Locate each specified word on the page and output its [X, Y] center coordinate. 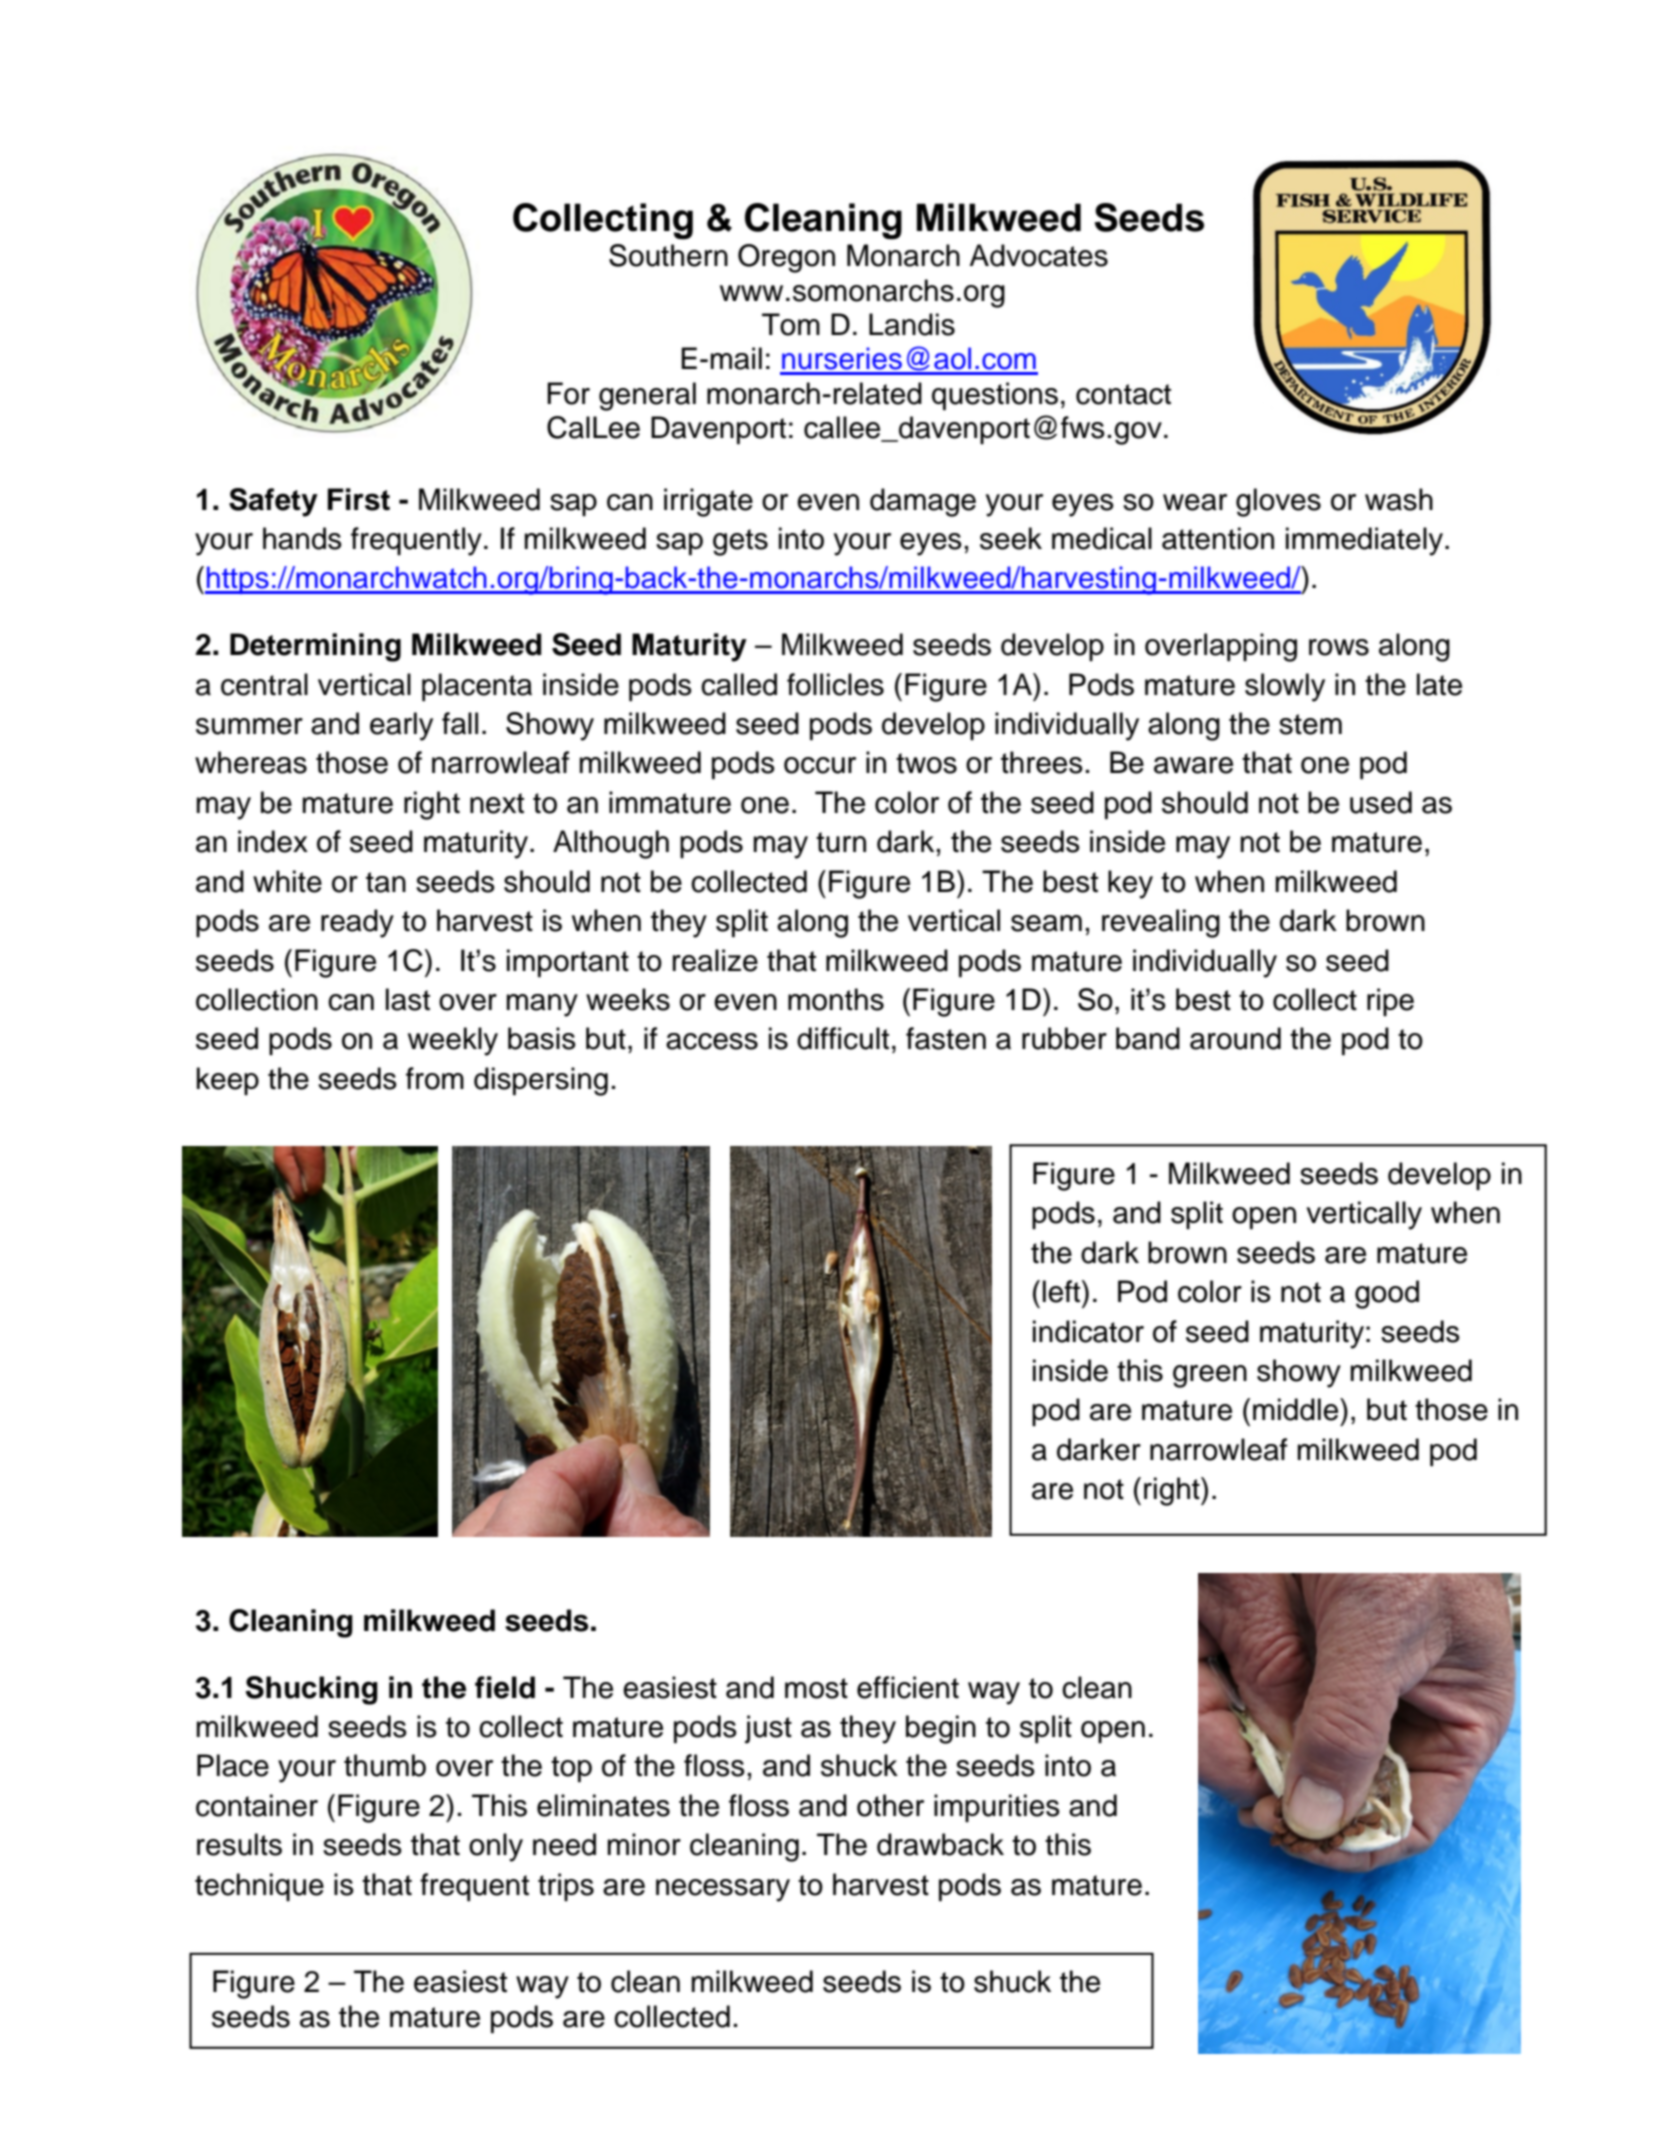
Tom [791, 324]
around [1235, 1038]
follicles [835, 684]
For [568, 393]
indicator [1088, 1331]
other [890, 1805]
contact [1123, 394]
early [401, 726]
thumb [385, 1765]
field [505, 1687]
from [435, 1078]
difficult [843, 1038]
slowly [1285, 687]
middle [1297, 1409]
